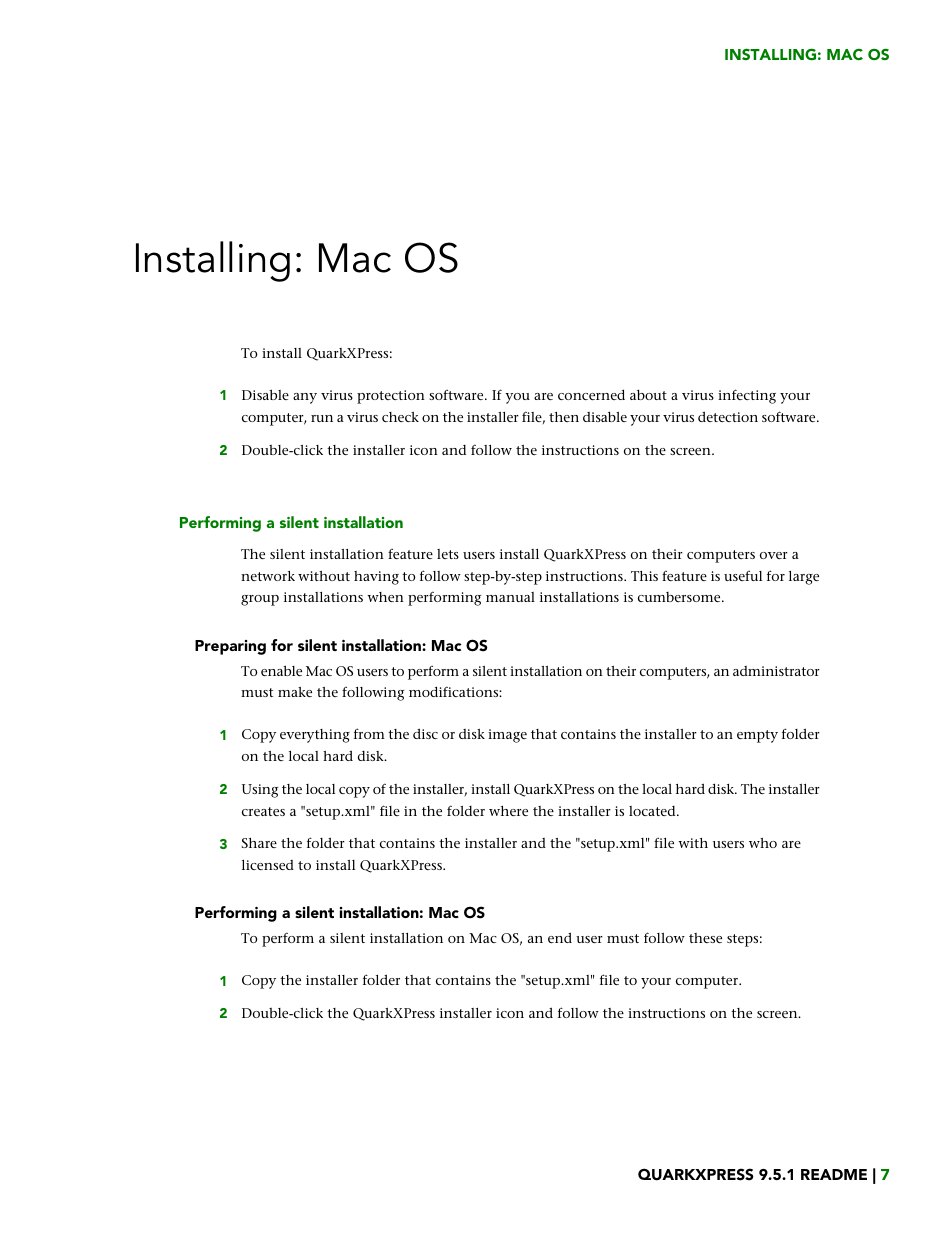 The height and width of the screenshot is (1233, 952). I want to click on end, so click(560, 937).
